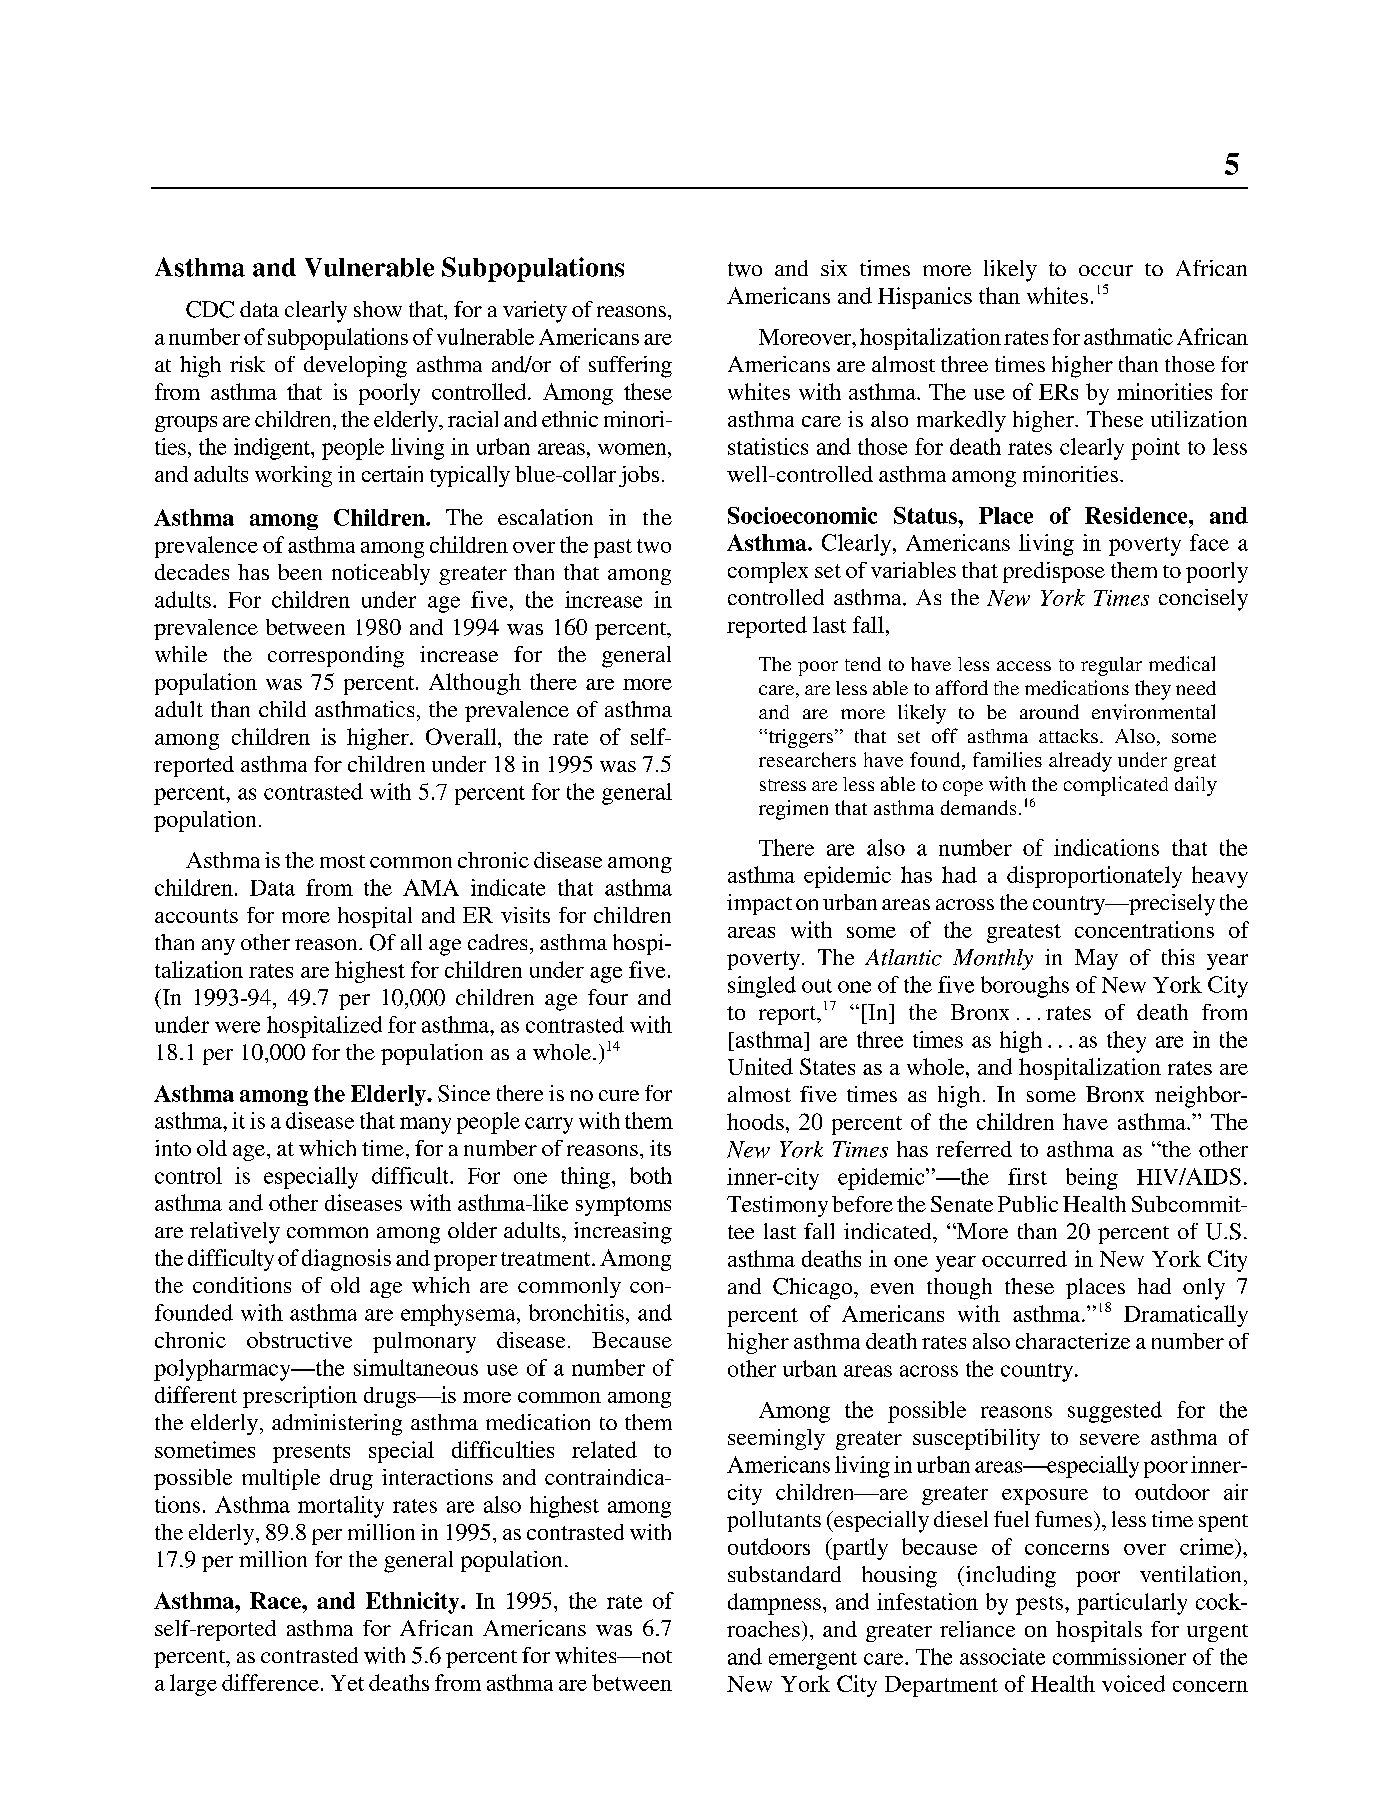  Describe the element at coordinates (1119, 1656) in the screenshot. I see `commissioner` at that location.
